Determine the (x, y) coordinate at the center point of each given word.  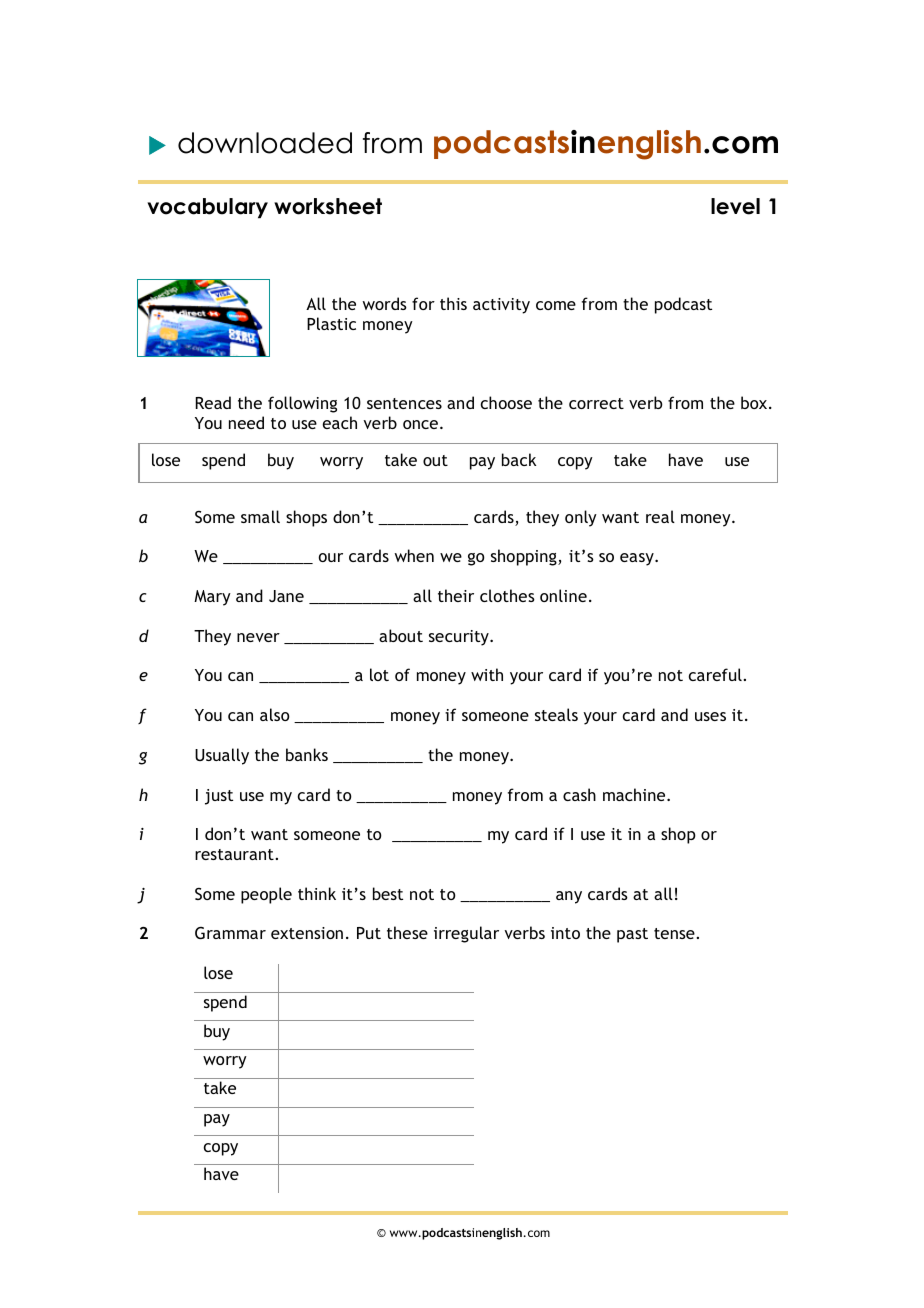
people (266, 895)
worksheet (328, 206)
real (660, 516)
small (260, 516)
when (414, 555)
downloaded (265, 143)
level (735, 206)
